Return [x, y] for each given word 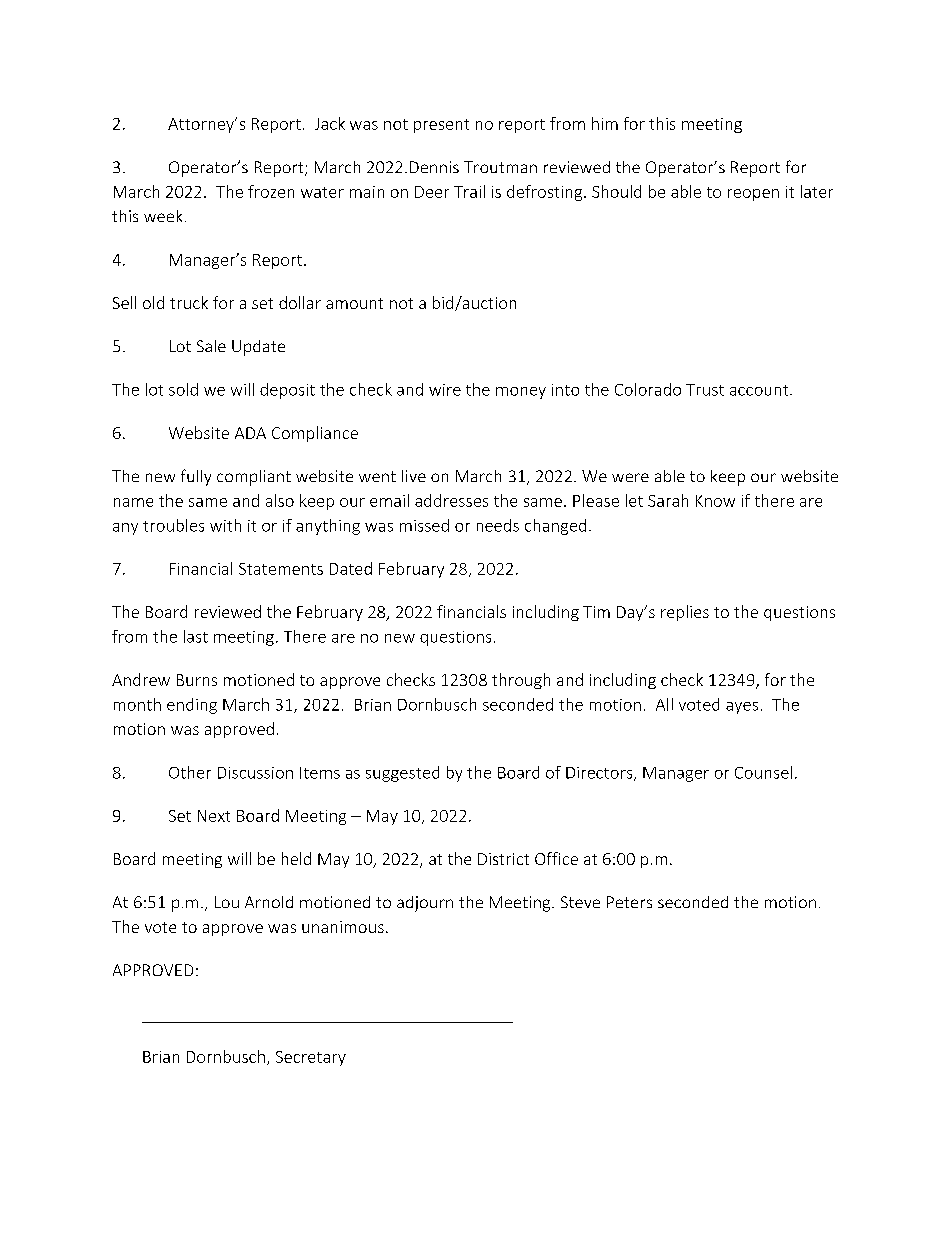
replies [685, 613]
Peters [629, 902]
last [196, 636]
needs [498, 525]
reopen [753, 195]
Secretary [311, 1058]
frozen [271, 191]
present [441, 126]
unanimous [343, 927]
